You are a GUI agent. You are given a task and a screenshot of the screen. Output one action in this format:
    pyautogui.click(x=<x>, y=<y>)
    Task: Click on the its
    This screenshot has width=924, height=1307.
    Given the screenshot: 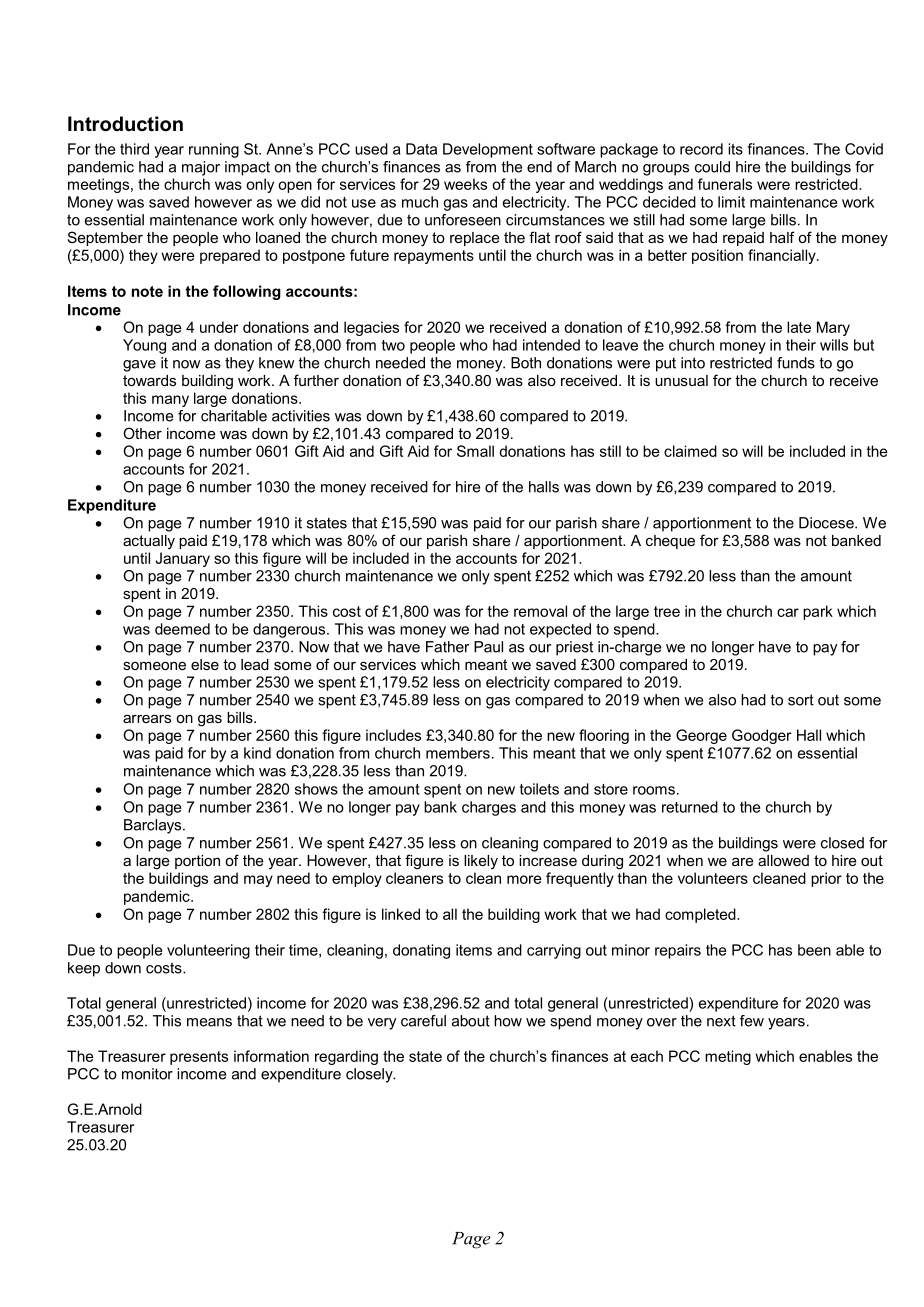 What is the action you would take?
    pyautogui.click(x=735, y=149)
